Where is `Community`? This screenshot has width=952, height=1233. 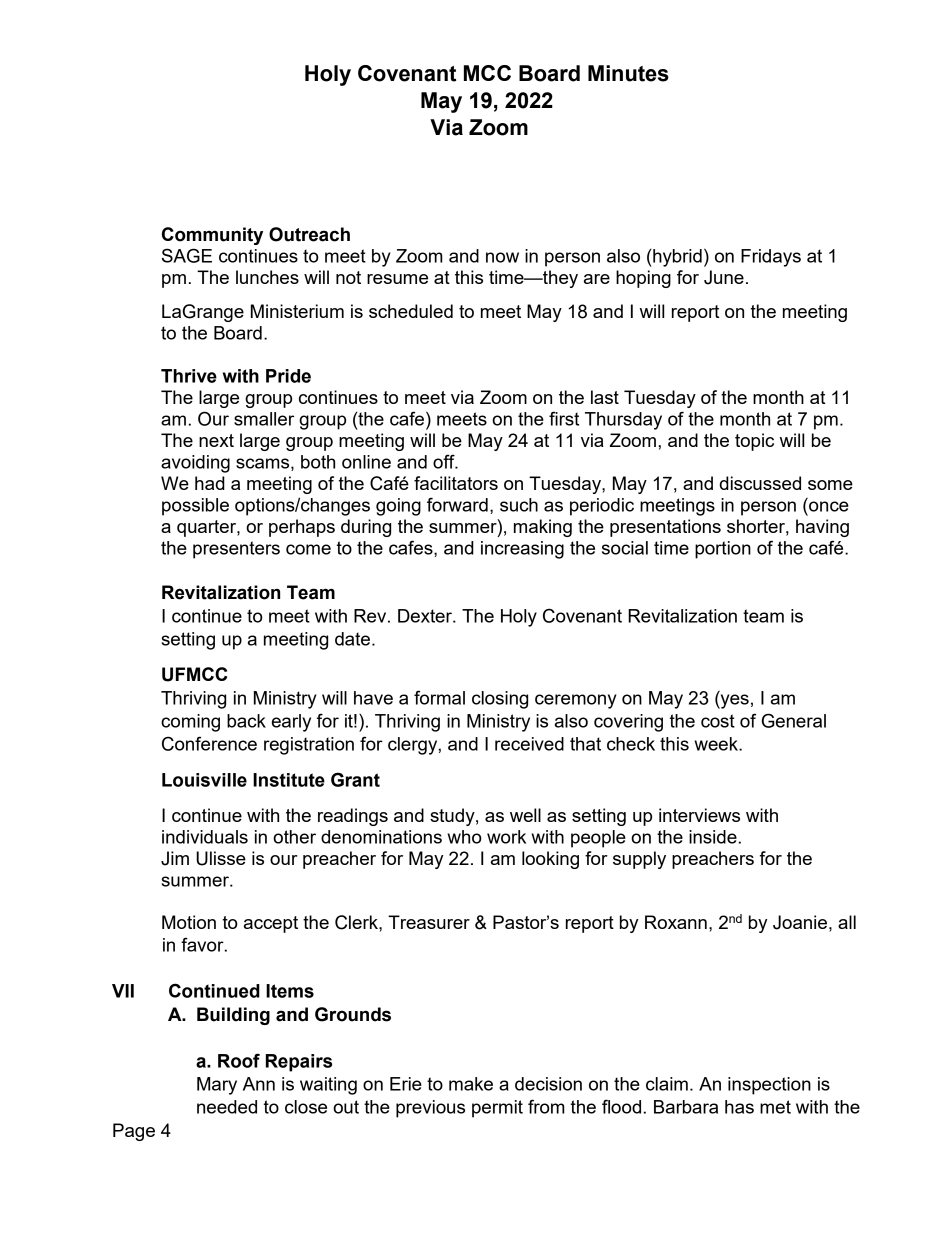
Community is located at coordinates (212, 236).
